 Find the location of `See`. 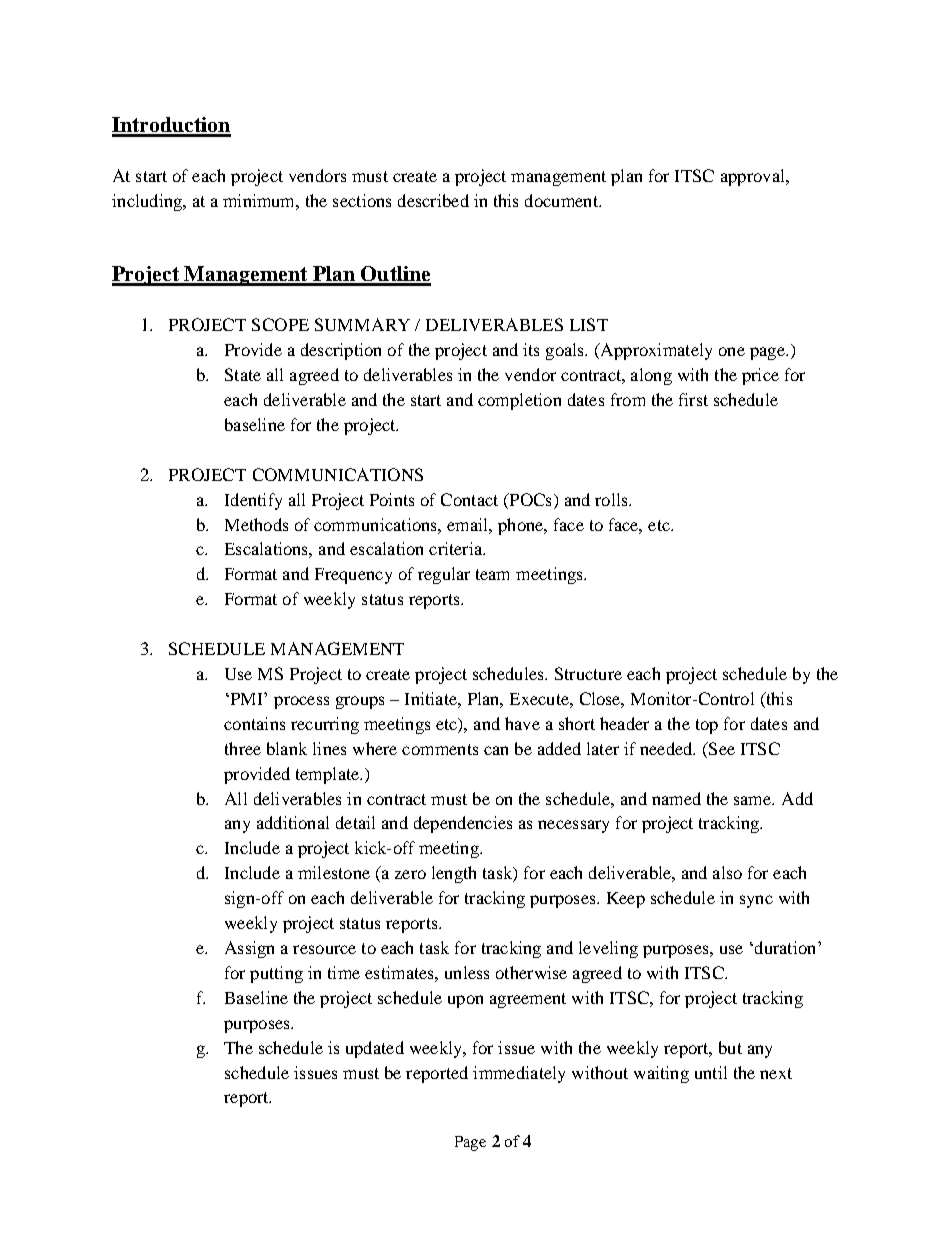

See is located at coordinates (721, 748).
